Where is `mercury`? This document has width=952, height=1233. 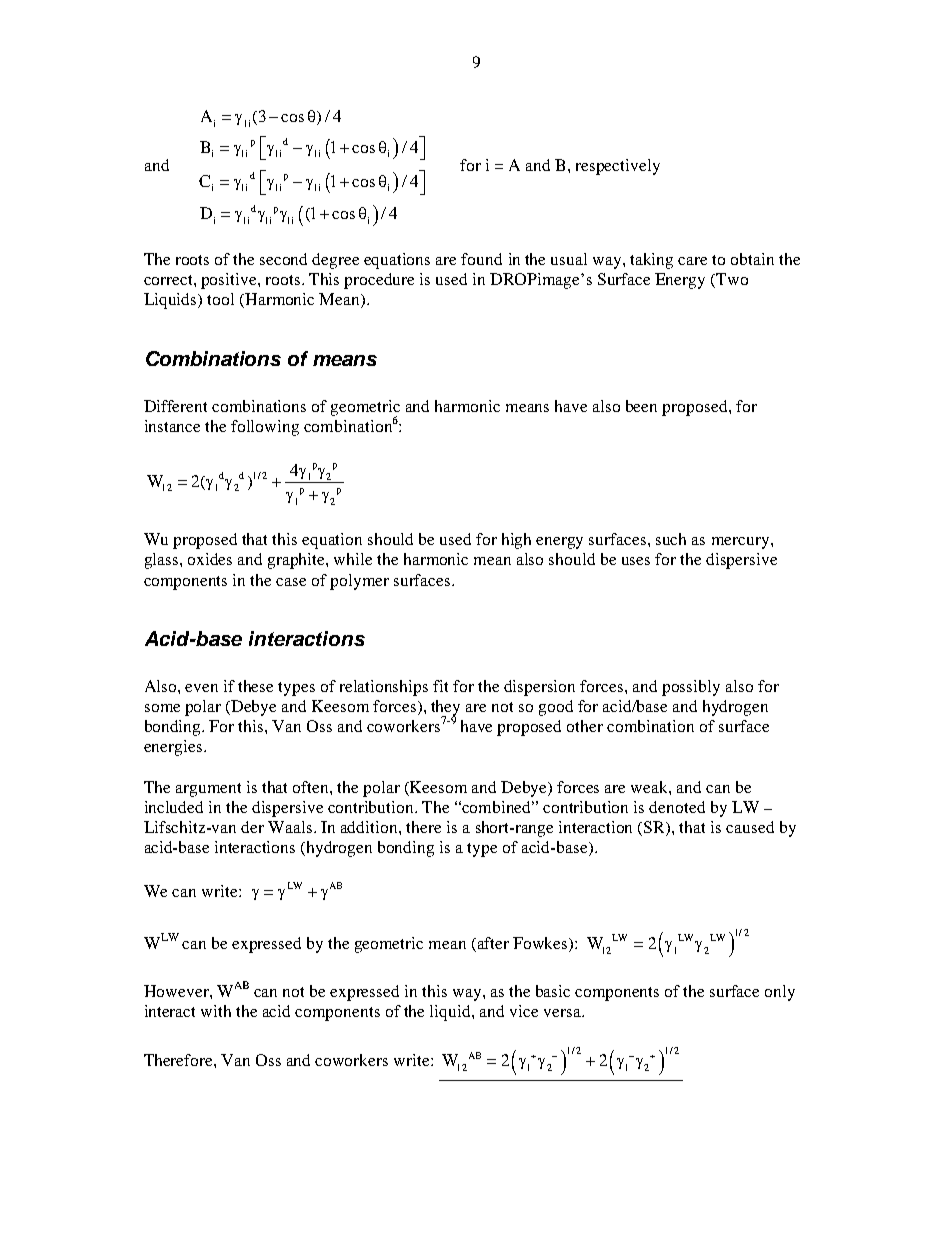
mercury is located at coordinates (742, 543).
